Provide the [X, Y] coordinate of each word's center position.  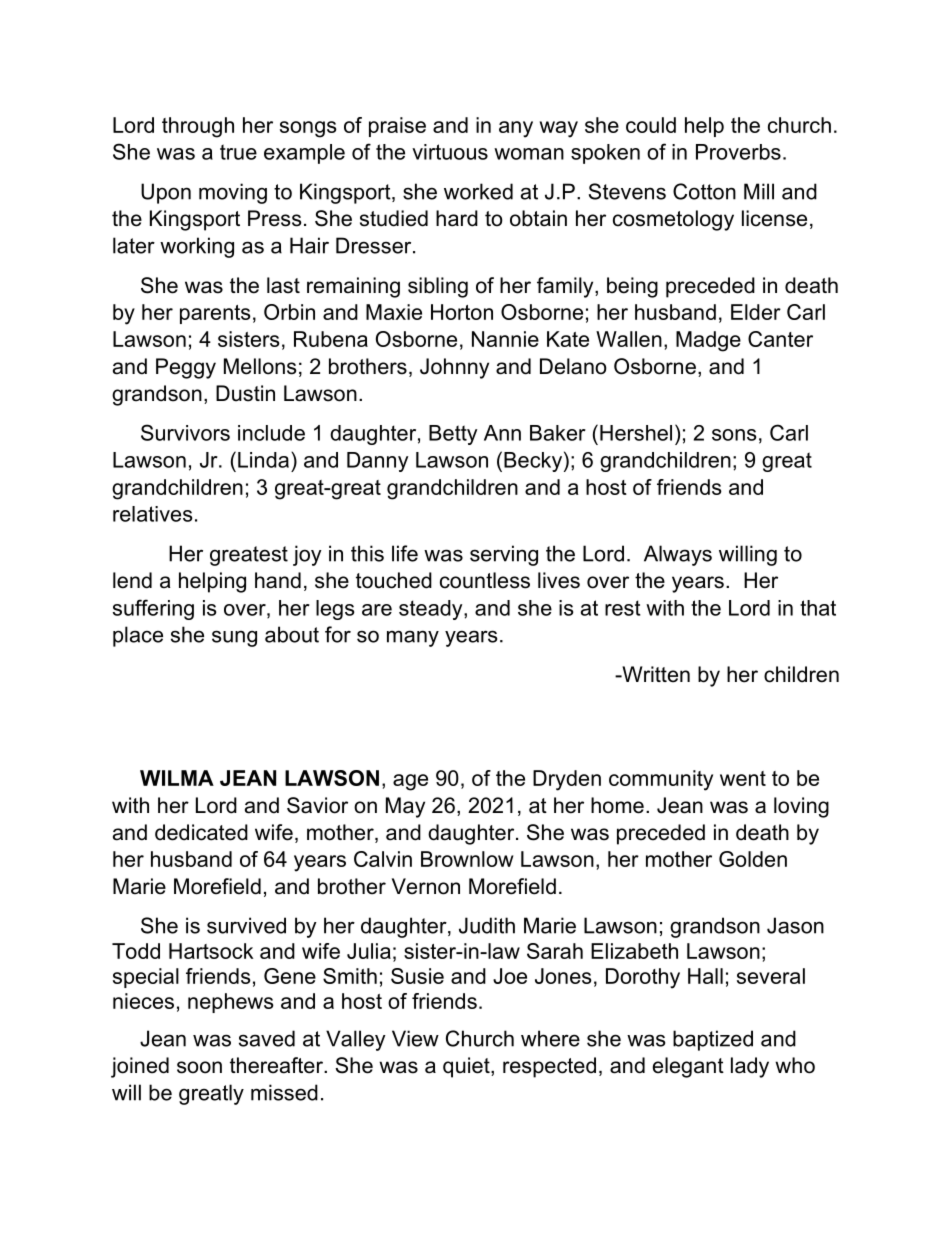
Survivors [185, 432]
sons [734, 435]
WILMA [177, 778]
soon [199, 1067]
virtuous [450, 152]
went [743, 778]
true [238, 152]
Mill [759, 191]
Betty [453, 435]
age [410, 782]
